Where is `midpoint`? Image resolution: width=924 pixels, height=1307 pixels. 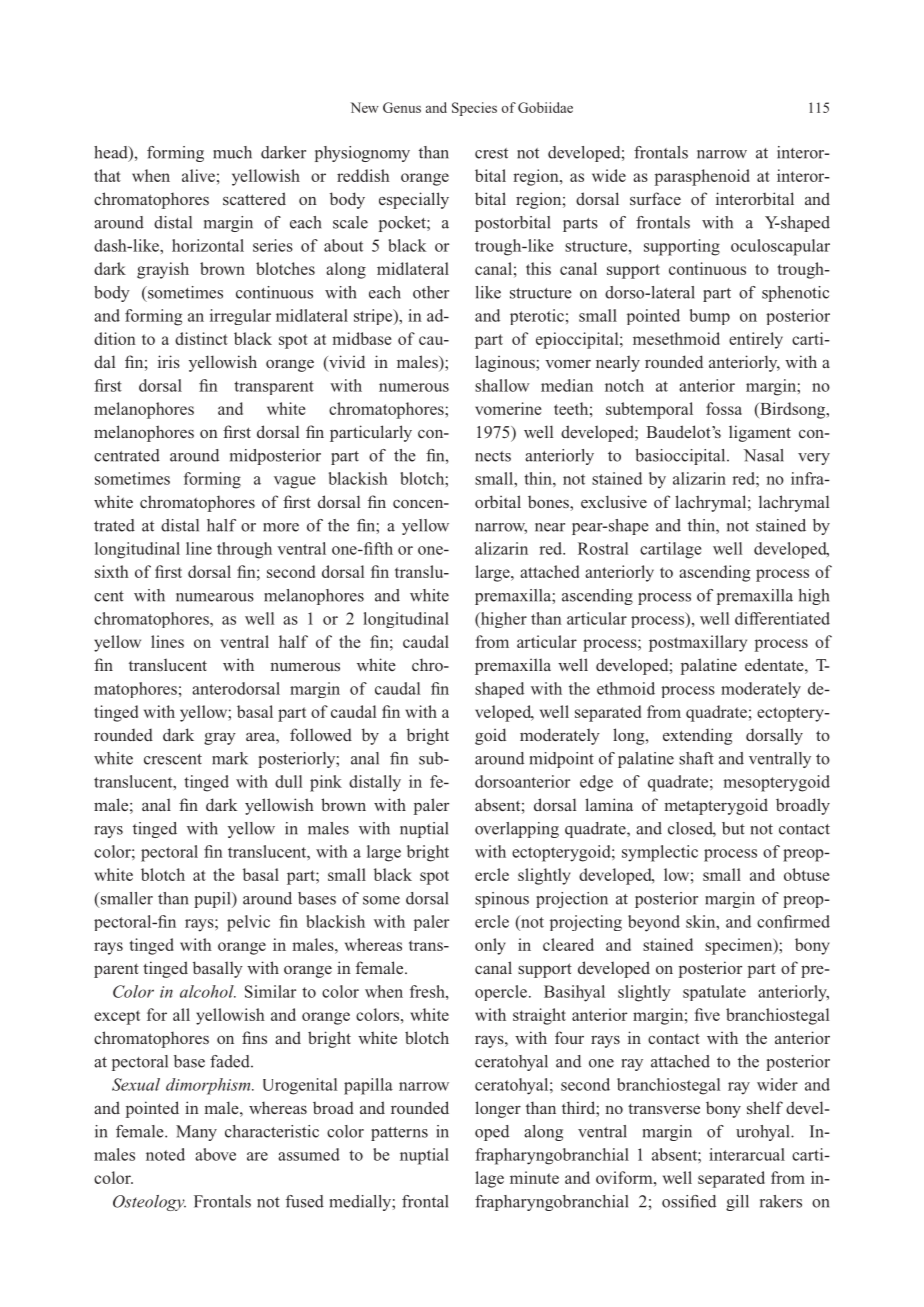 midpoint is located at coordinates (562, 760).
